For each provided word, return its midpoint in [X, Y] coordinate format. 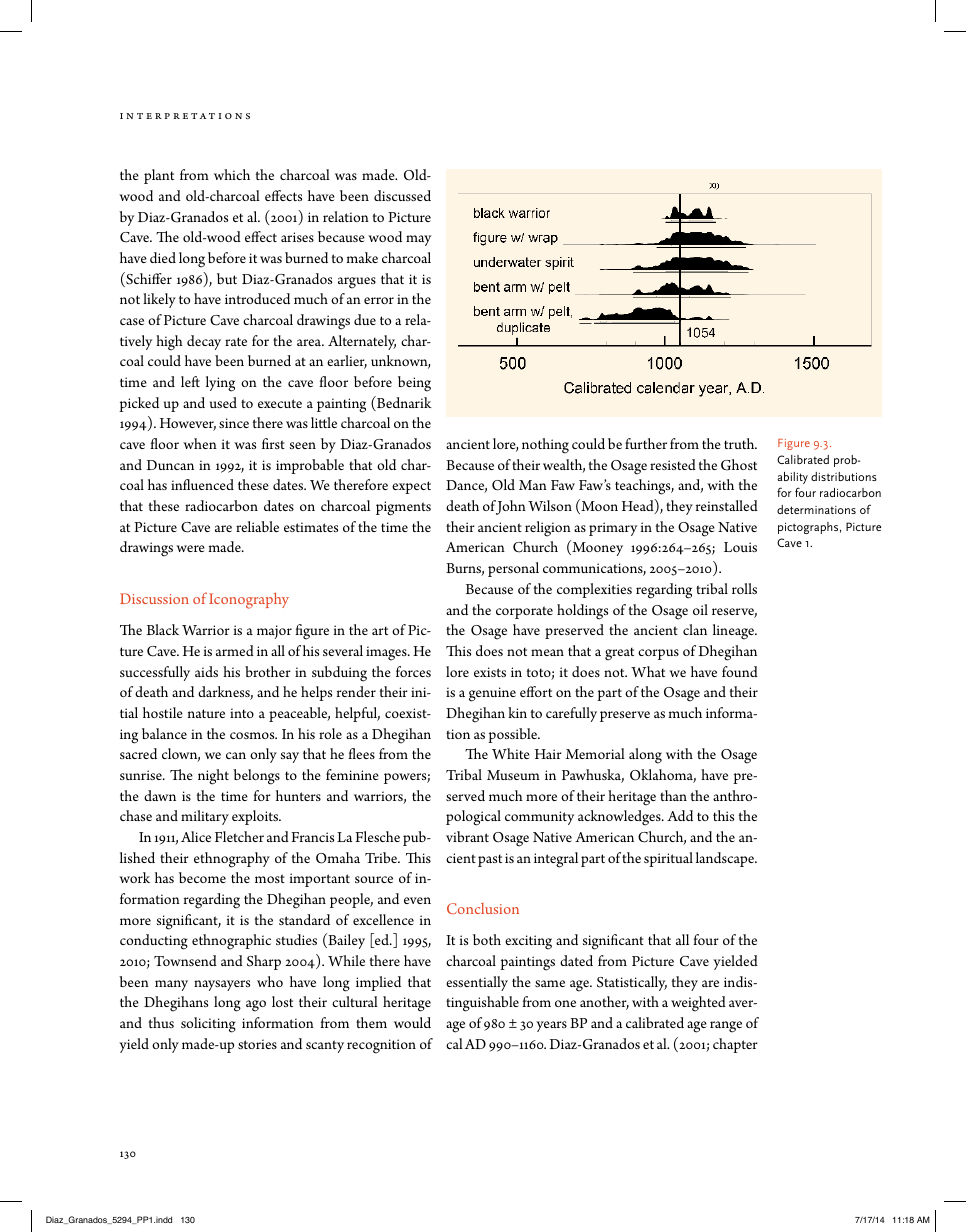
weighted [698, 1004]
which [232, 174]
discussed [402, 195]
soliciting [208, 1025]
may [418, 240]
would [412, 1022]
